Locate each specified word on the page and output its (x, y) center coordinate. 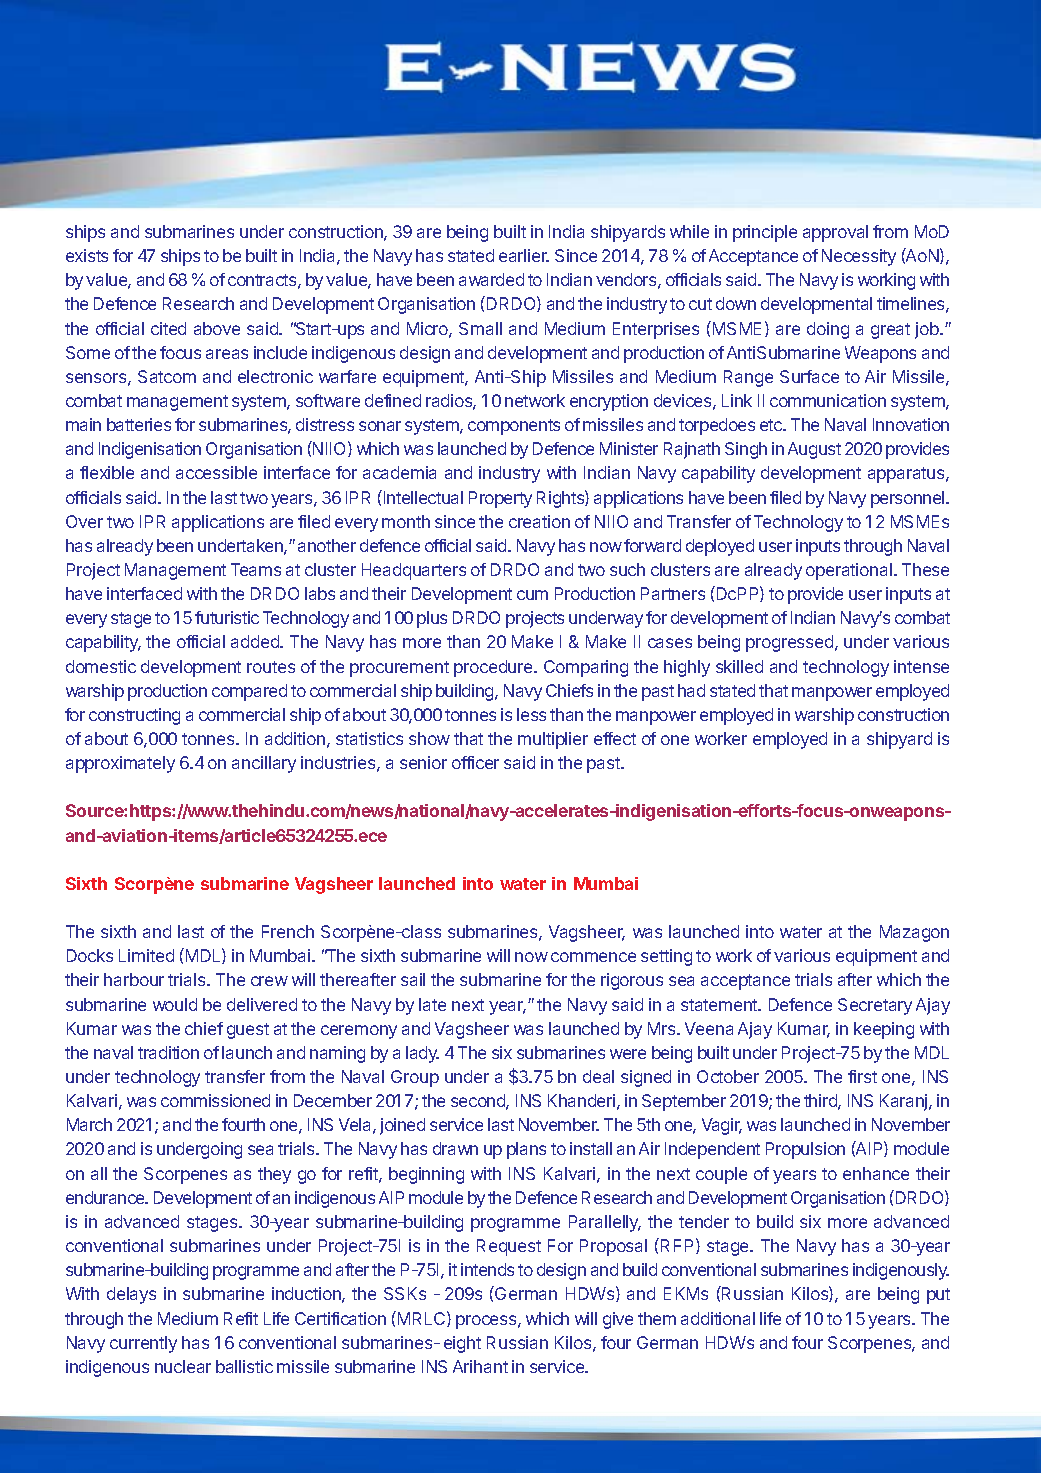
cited (168, 328)
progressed (791, 643)
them (657, 1318)
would (175, 1004)
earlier (524, 255)
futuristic (227, 617)
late (432, 1004)
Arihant (480, 1366)
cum (532, 595)
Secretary (875, 1006)
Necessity (859, 257)
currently (143, 1344)
